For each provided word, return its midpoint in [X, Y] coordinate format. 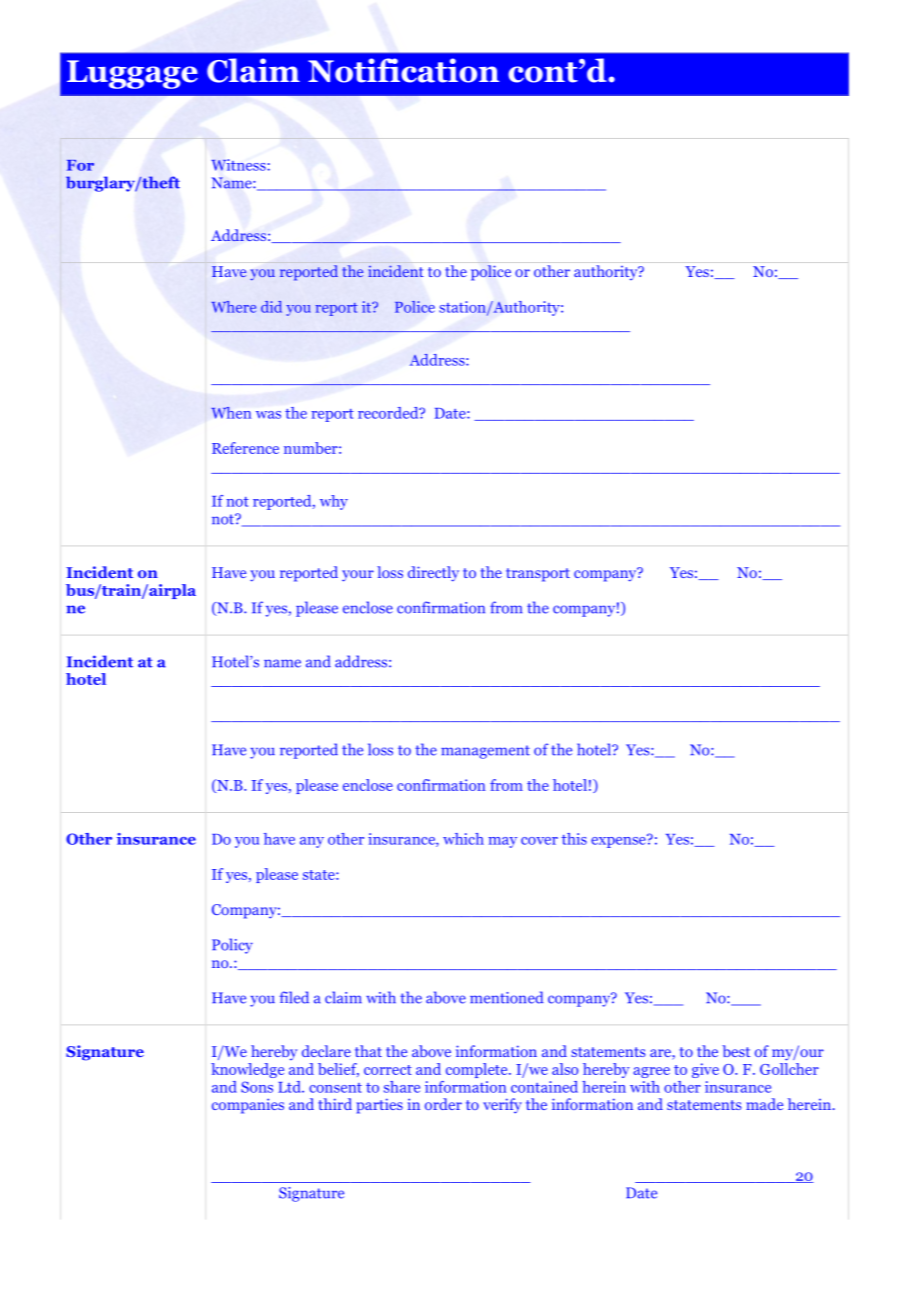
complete [478, 1070]
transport [538, 575]
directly [433, 574]
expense [619, 841]
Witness [239, 165]
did [271, 307]
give [705, 1070]
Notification [403, 70]
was [268, 415]
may [502, 842]
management [485, 752]
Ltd [290, 1087]
